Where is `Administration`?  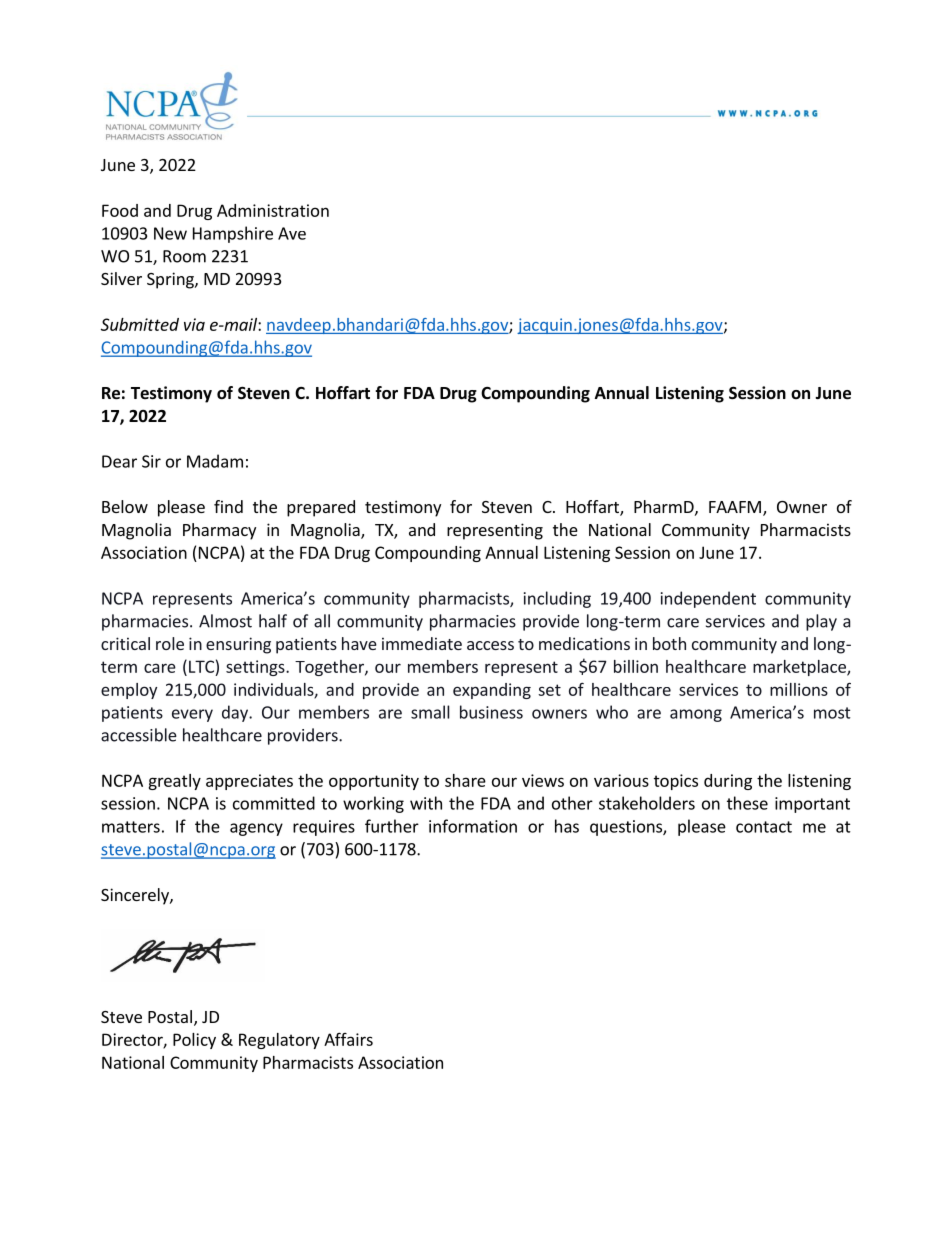
Administration is located at coordinates (273, 210).
